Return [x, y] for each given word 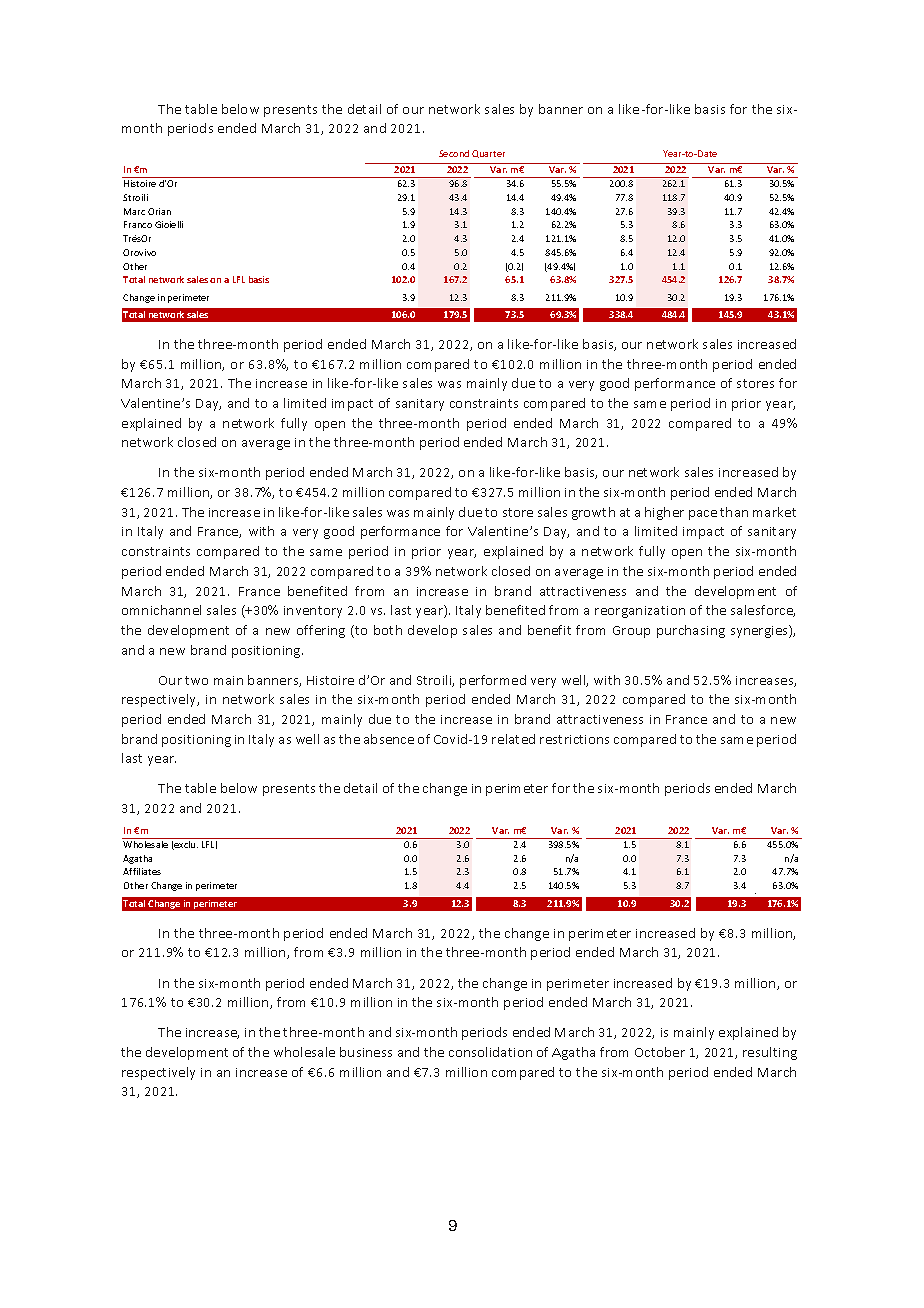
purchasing [691, 631]
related [513, 739]
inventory [313, 612]
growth [593, 513]
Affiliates [142, 871]
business [366, 1052]
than [734, 512]
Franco [138, 224]
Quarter [488, 154]
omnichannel [161, 610]
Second [454, 153]
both [388, 630]
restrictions [574, 739]
